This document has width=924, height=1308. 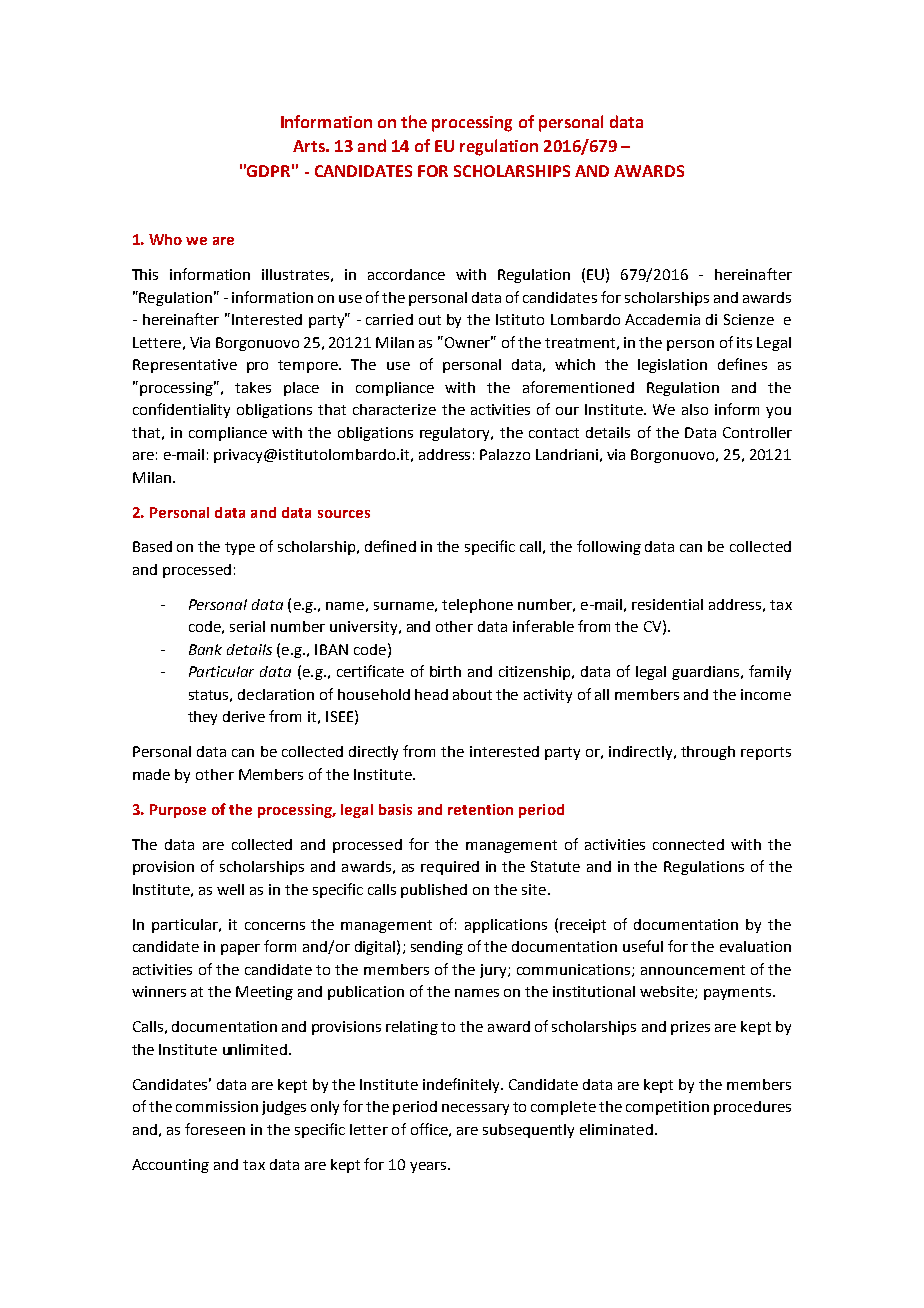 What do you see at coordinates (165, 239) in the document?
I see `Who` at bounding box center [165, 239].
